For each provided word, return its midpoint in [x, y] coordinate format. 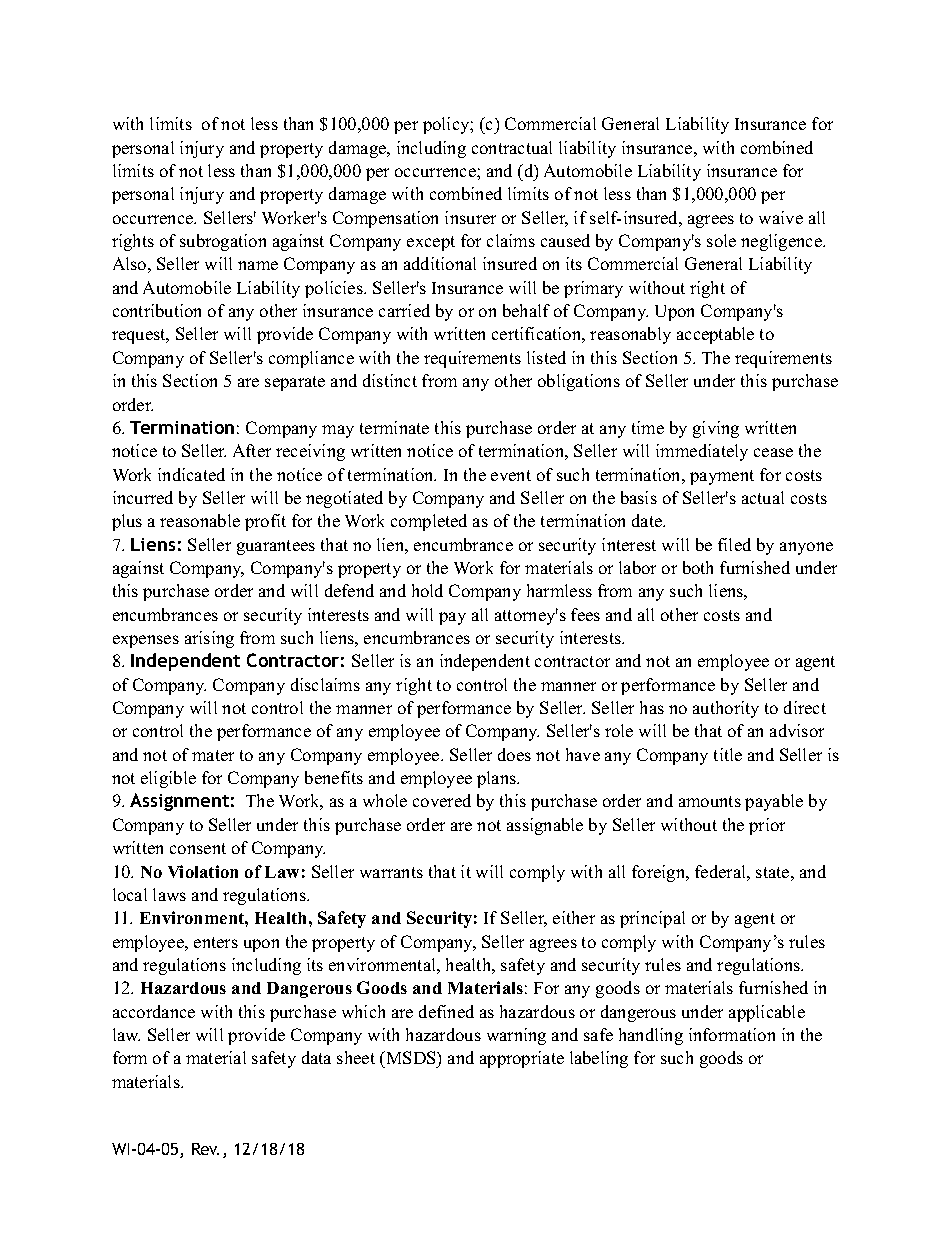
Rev [205, 1149]
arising [209, 639]
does [514, 754]
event [511, 475]
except [431, 243]
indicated [191, 474]
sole [721, 240]
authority [726, 709]
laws [169, 894]
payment [722, 477]
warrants [391, 872]
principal [652, 919]
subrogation [223, 242]
